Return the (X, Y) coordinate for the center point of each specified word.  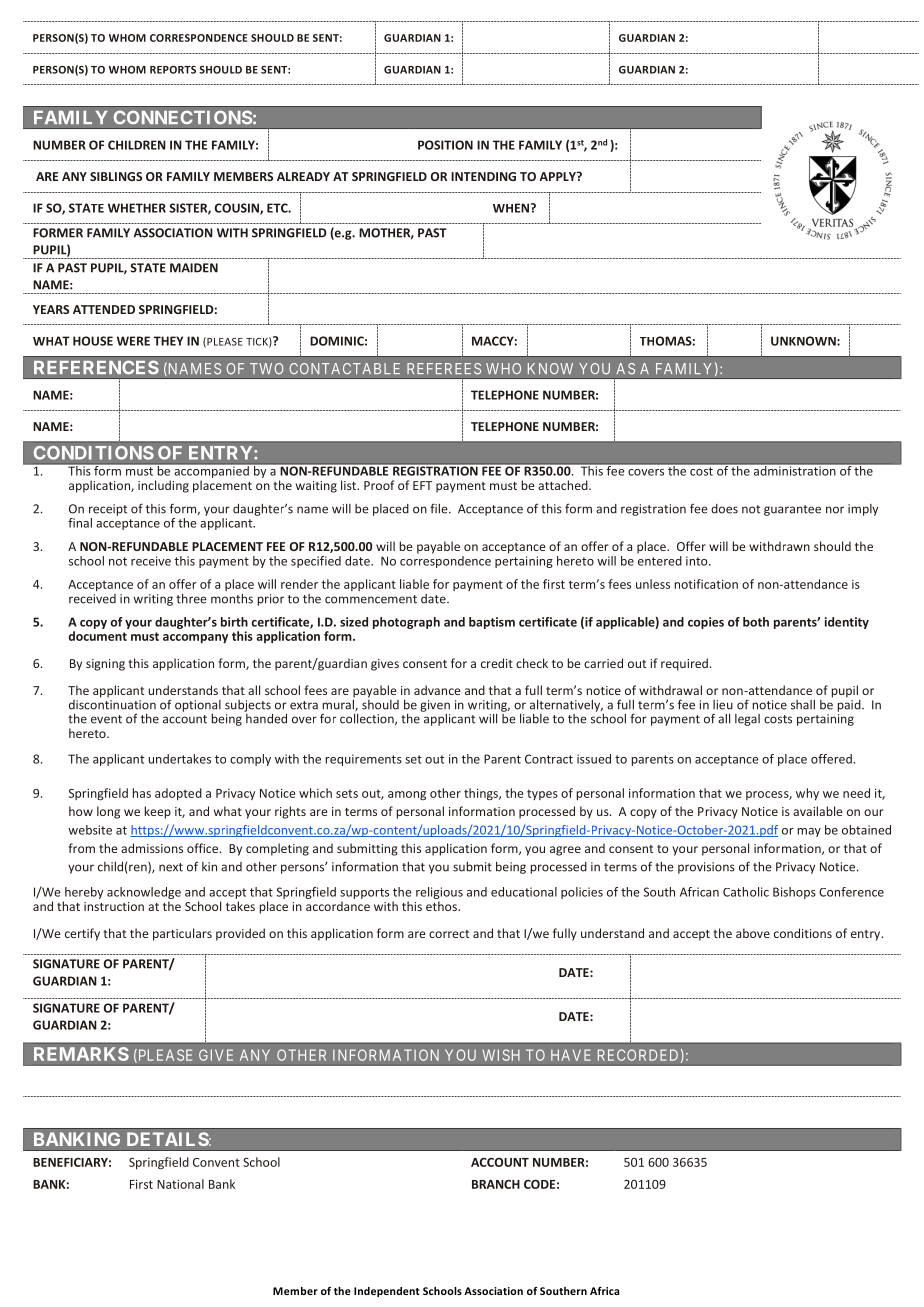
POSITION (445, 145)
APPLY (558, 176)
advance (437, 690)
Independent (387, 1292)
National (180, 1184)
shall (803, 705)
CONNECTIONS (183, 117)
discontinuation (112, 703)
